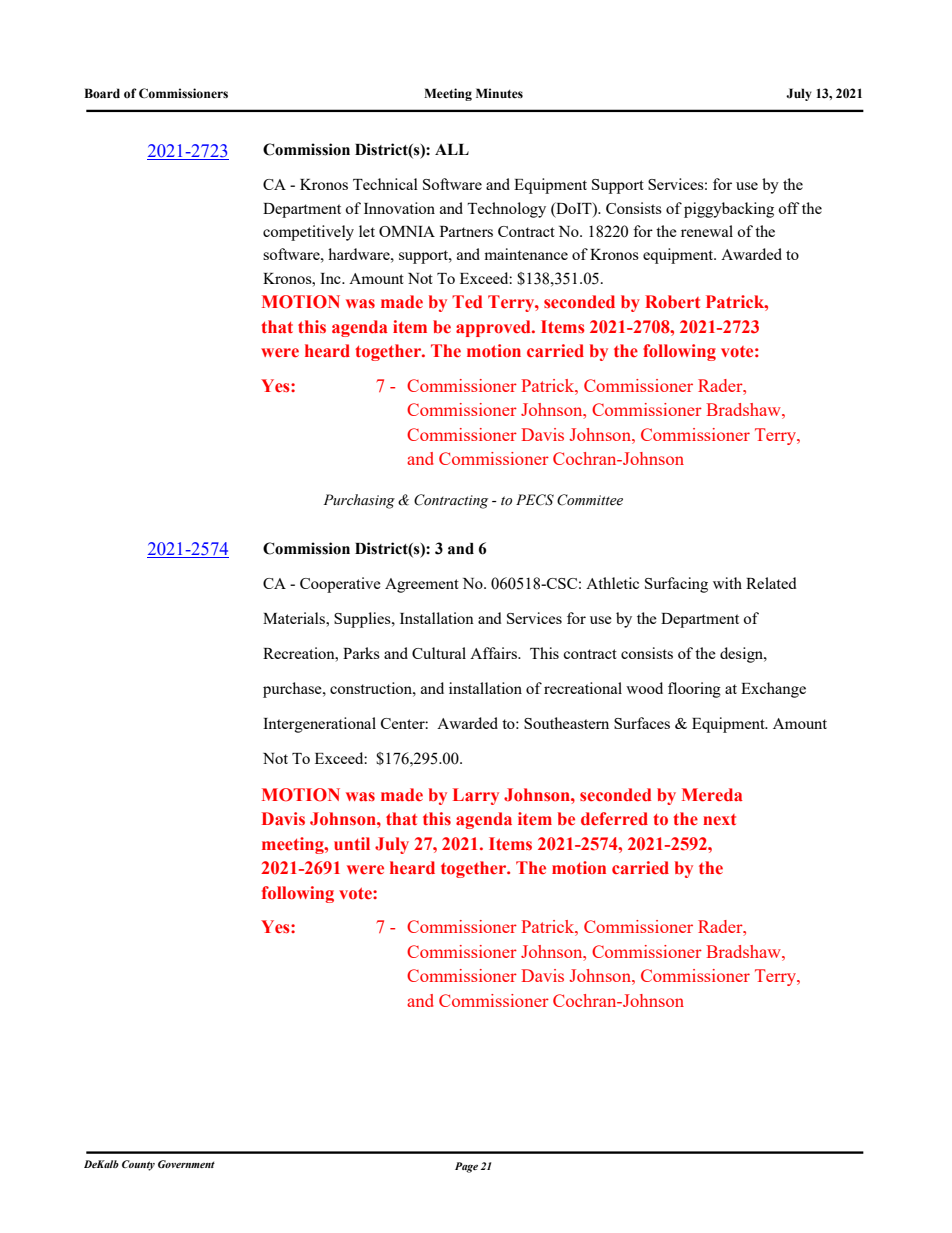 The height and width of the screenshot is (1233, 952). What do you see at coordinates (331, 278) in the screenshot?
I see `Inc` at bounding box center [331, 278].
